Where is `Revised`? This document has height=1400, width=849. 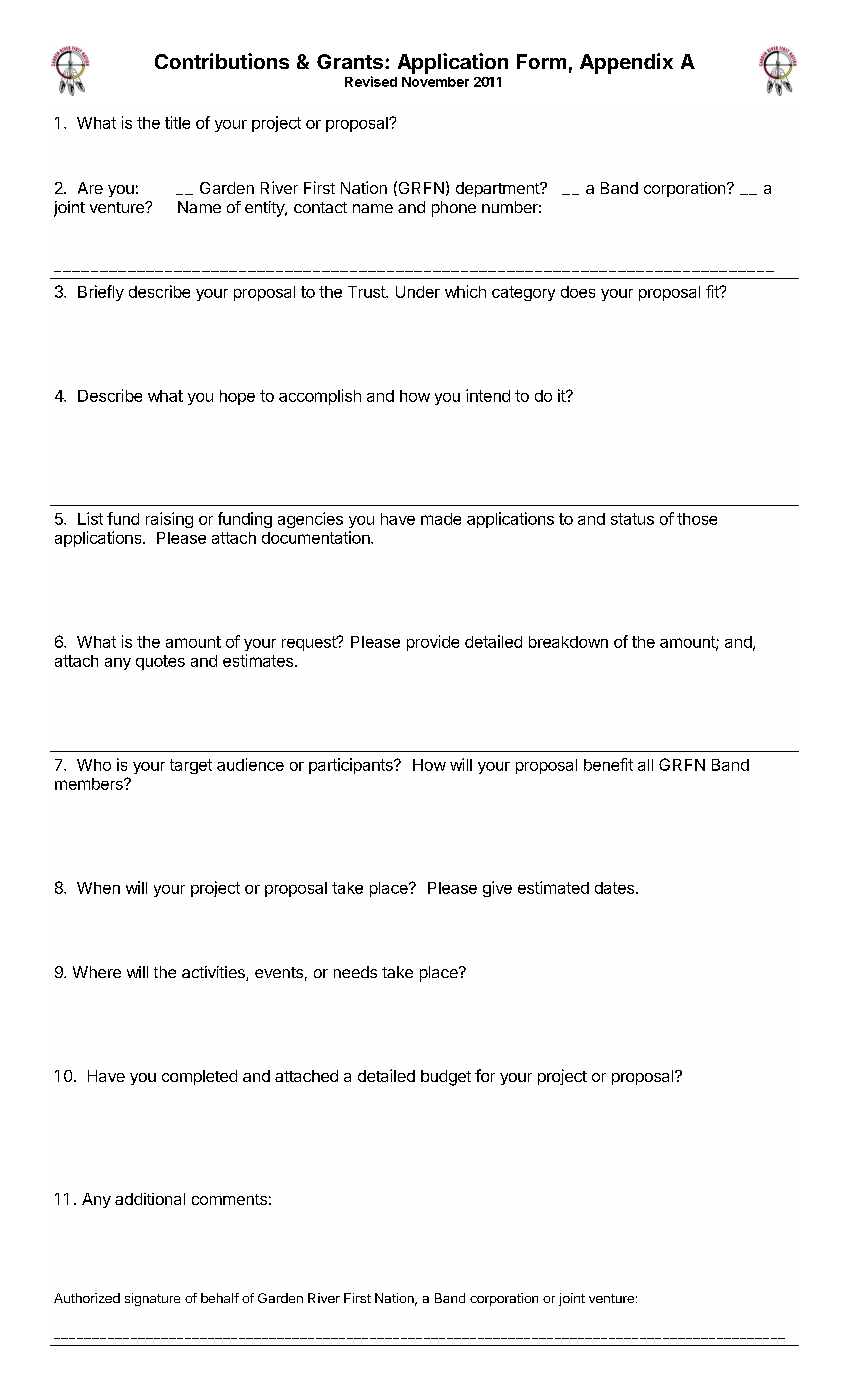
Revised is located at coordinates (371, 81).
